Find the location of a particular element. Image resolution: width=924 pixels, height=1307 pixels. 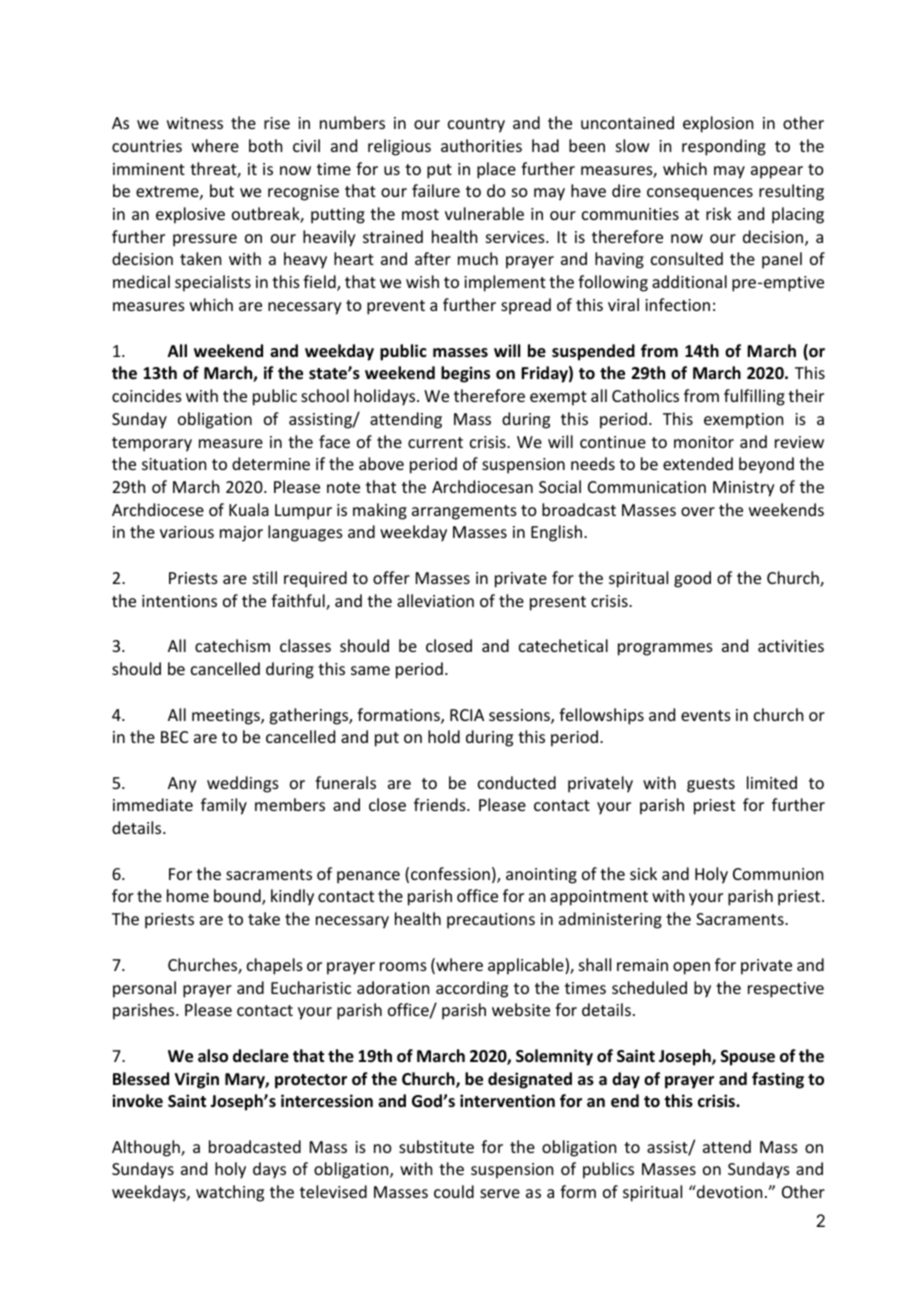

responding is located at coordinates (724, 147).
